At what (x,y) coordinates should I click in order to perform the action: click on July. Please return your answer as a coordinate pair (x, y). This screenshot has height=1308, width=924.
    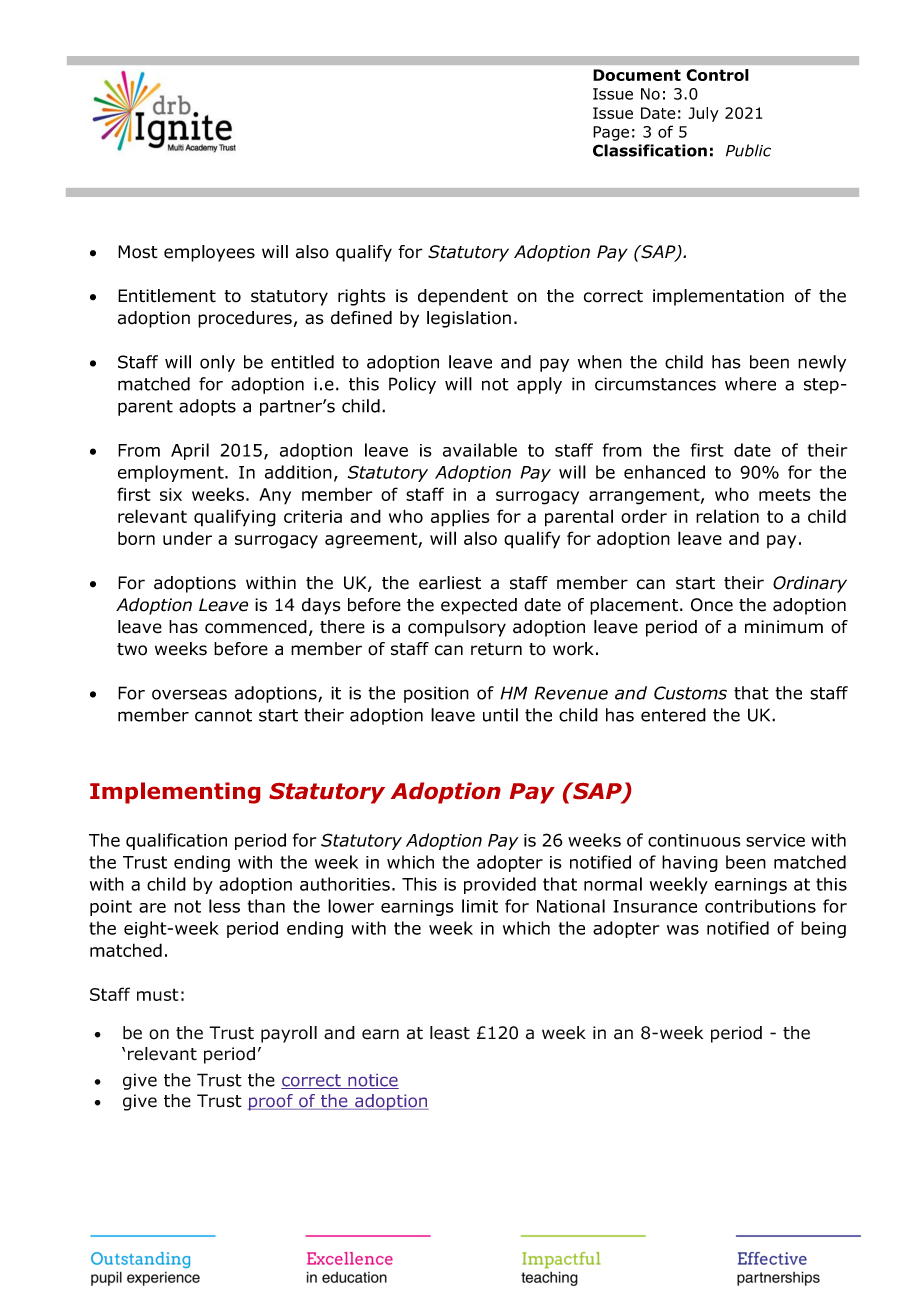
    Looking at the image, I should click on (704, 114).
